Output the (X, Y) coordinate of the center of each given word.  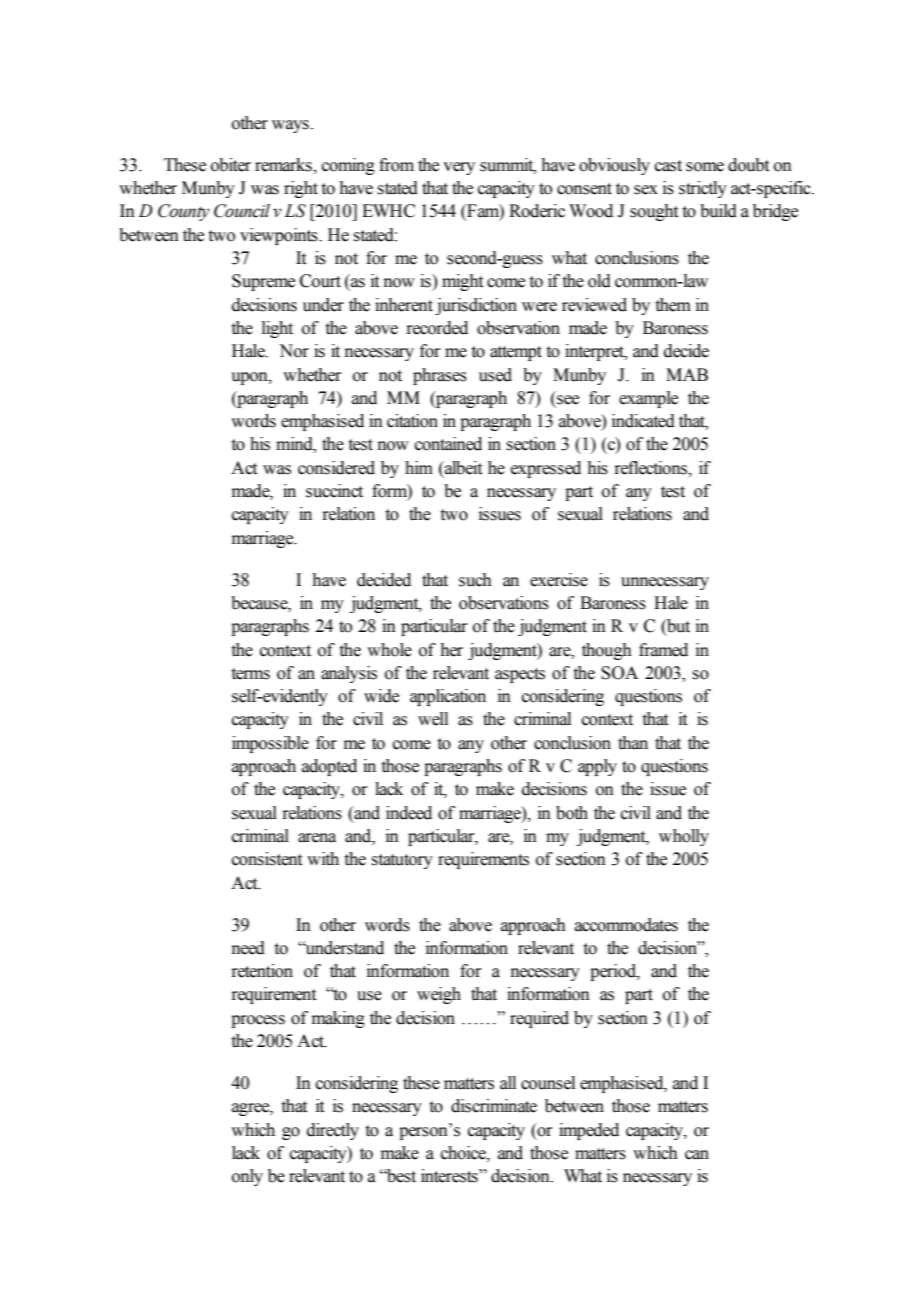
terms (251, 674)
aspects (520, 675)
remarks (284, 165)
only (247, 1177)
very (459, 168)
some (705, 167)
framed (663, 650)
